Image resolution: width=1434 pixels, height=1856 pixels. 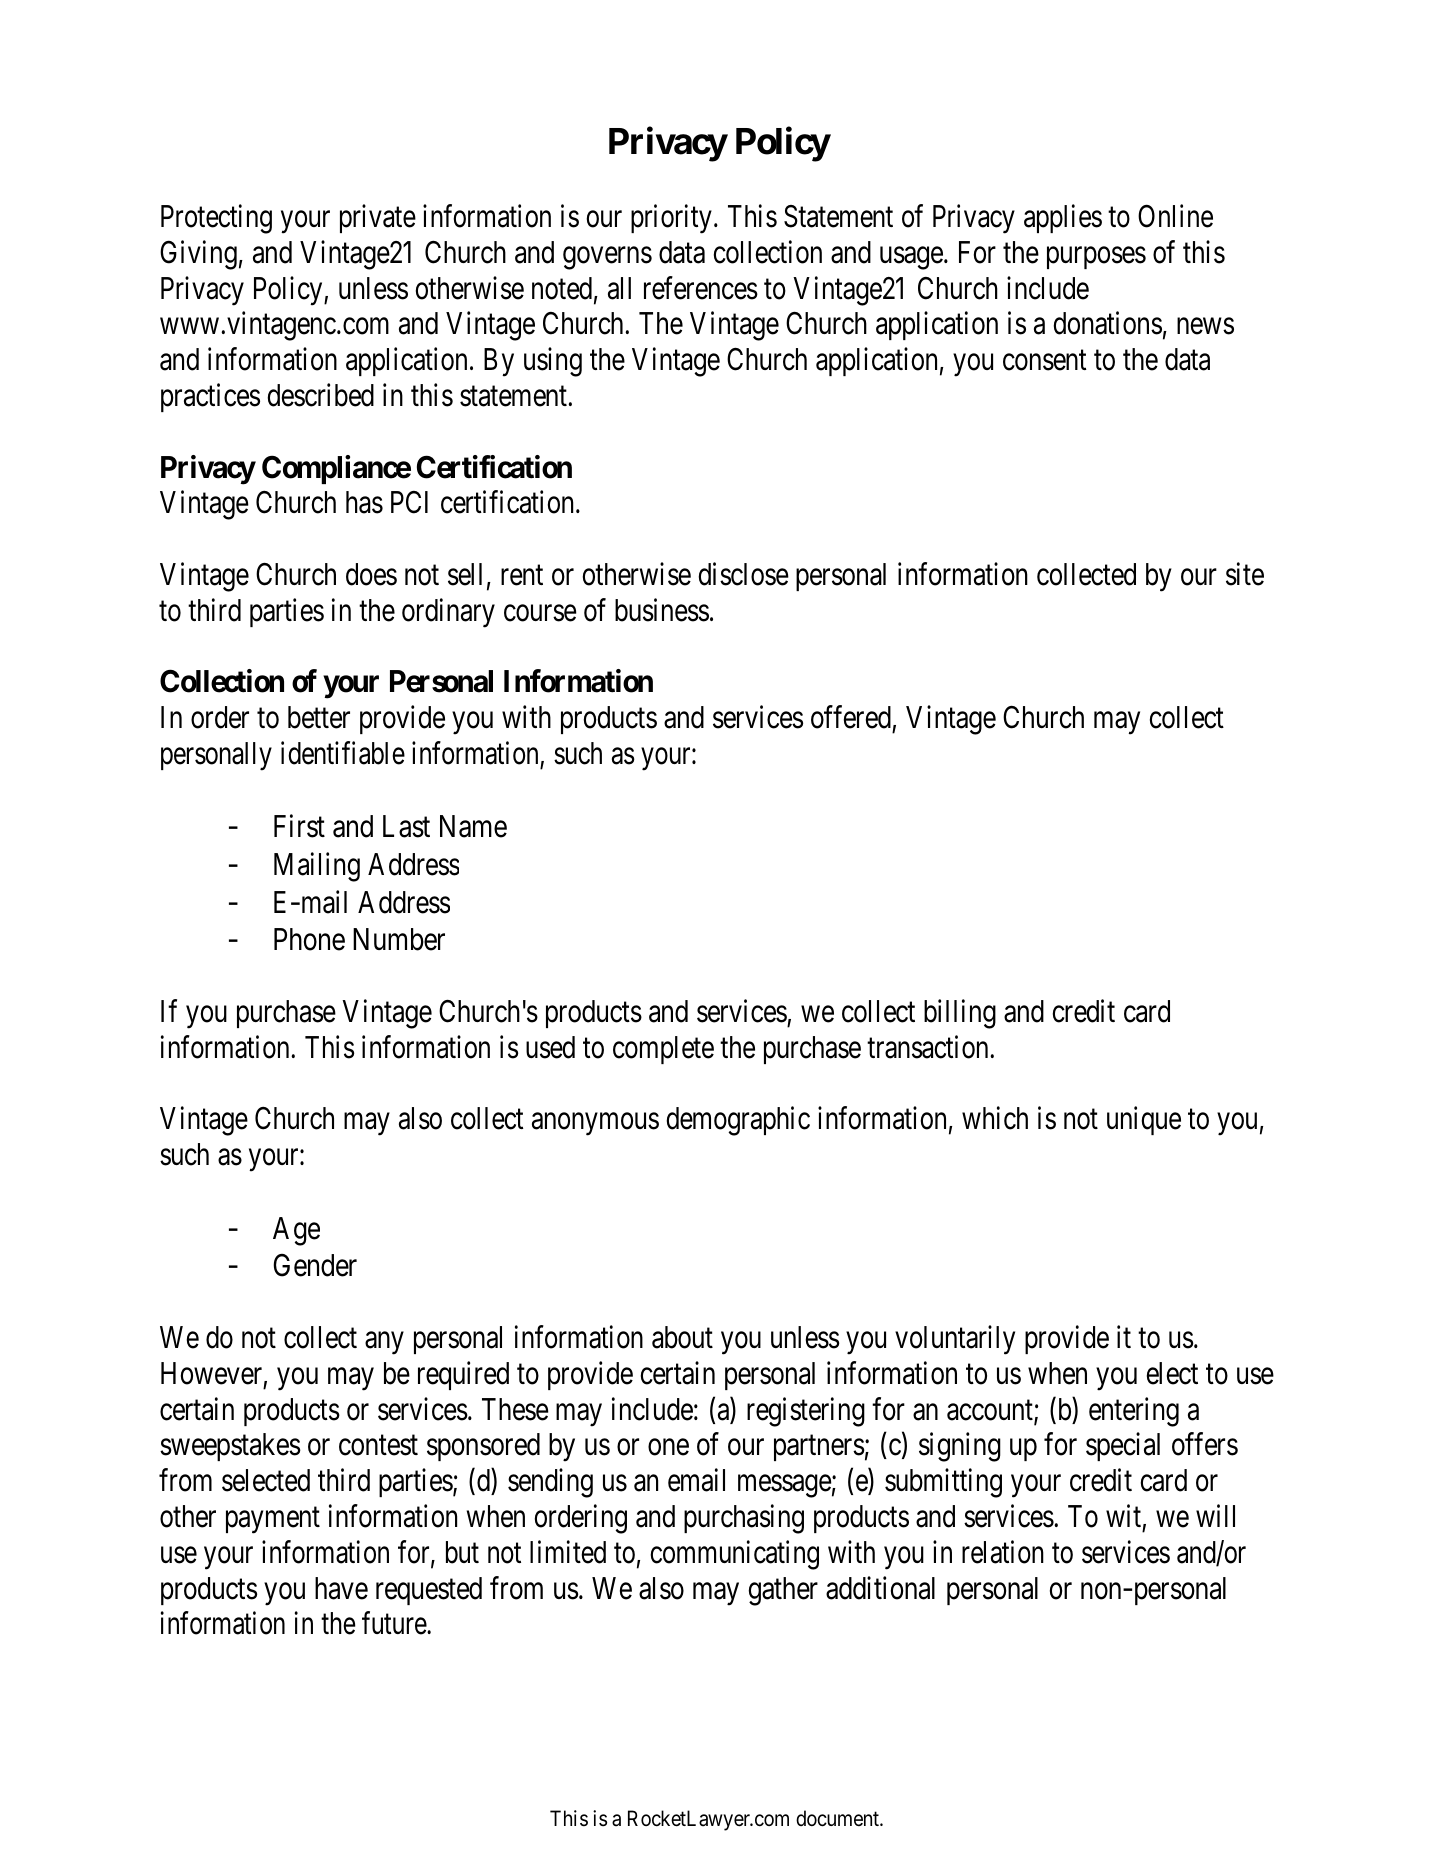 I want to click on relation, so click(x=1003, y=1552).
